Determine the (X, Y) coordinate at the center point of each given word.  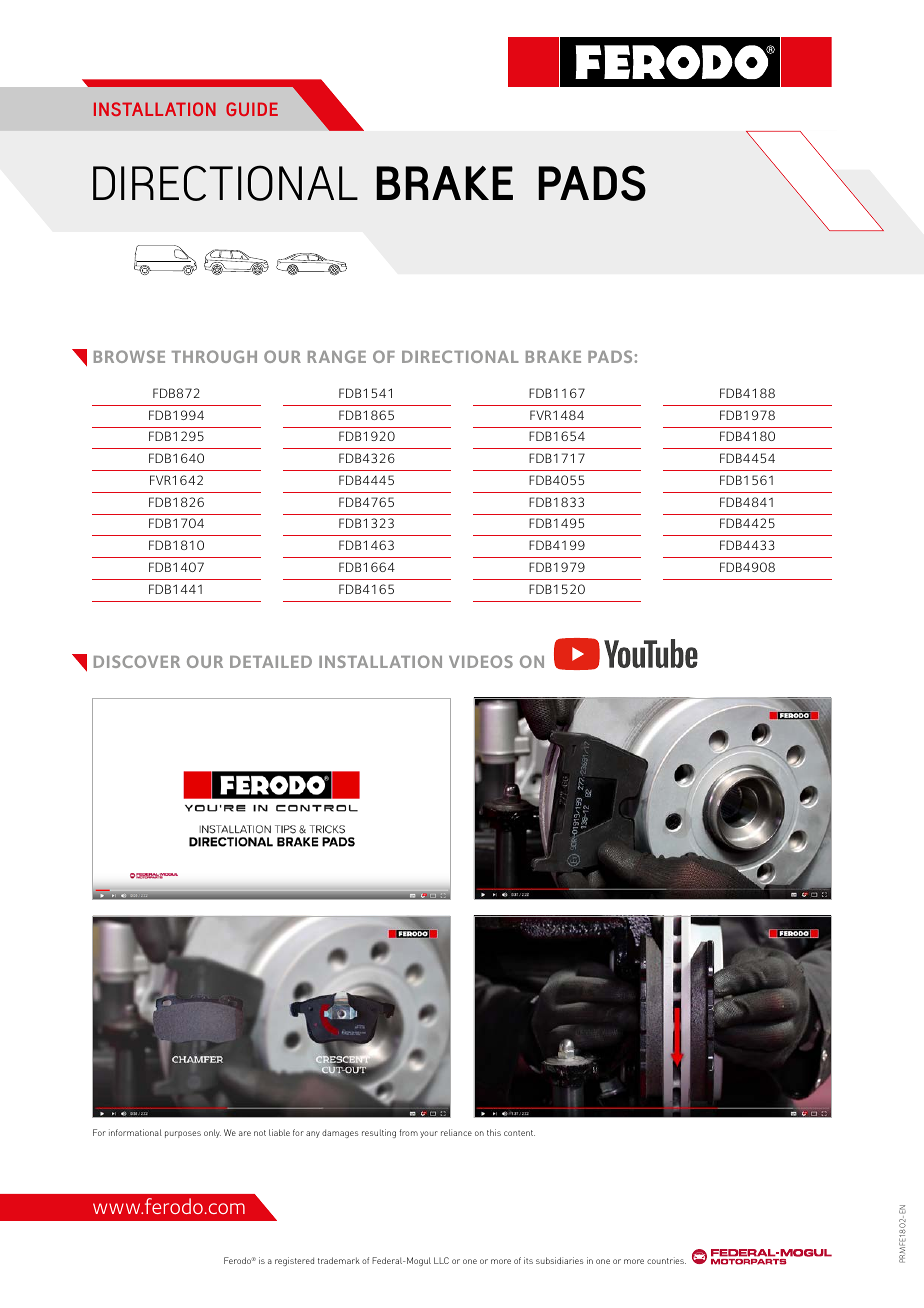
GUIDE (252, 109)
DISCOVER (137, 661)
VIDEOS (481, 661)
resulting (379, 1133)
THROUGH (214, 356)
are (245, 1133)
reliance (456, 1132)
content (519, 1133)
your (429, 1134)
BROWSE (129, 356)
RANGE (337, 356)
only (212, 1133)
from (408, 1132)
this (494, 1132)
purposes (183, 1134)
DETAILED (271, 662)
